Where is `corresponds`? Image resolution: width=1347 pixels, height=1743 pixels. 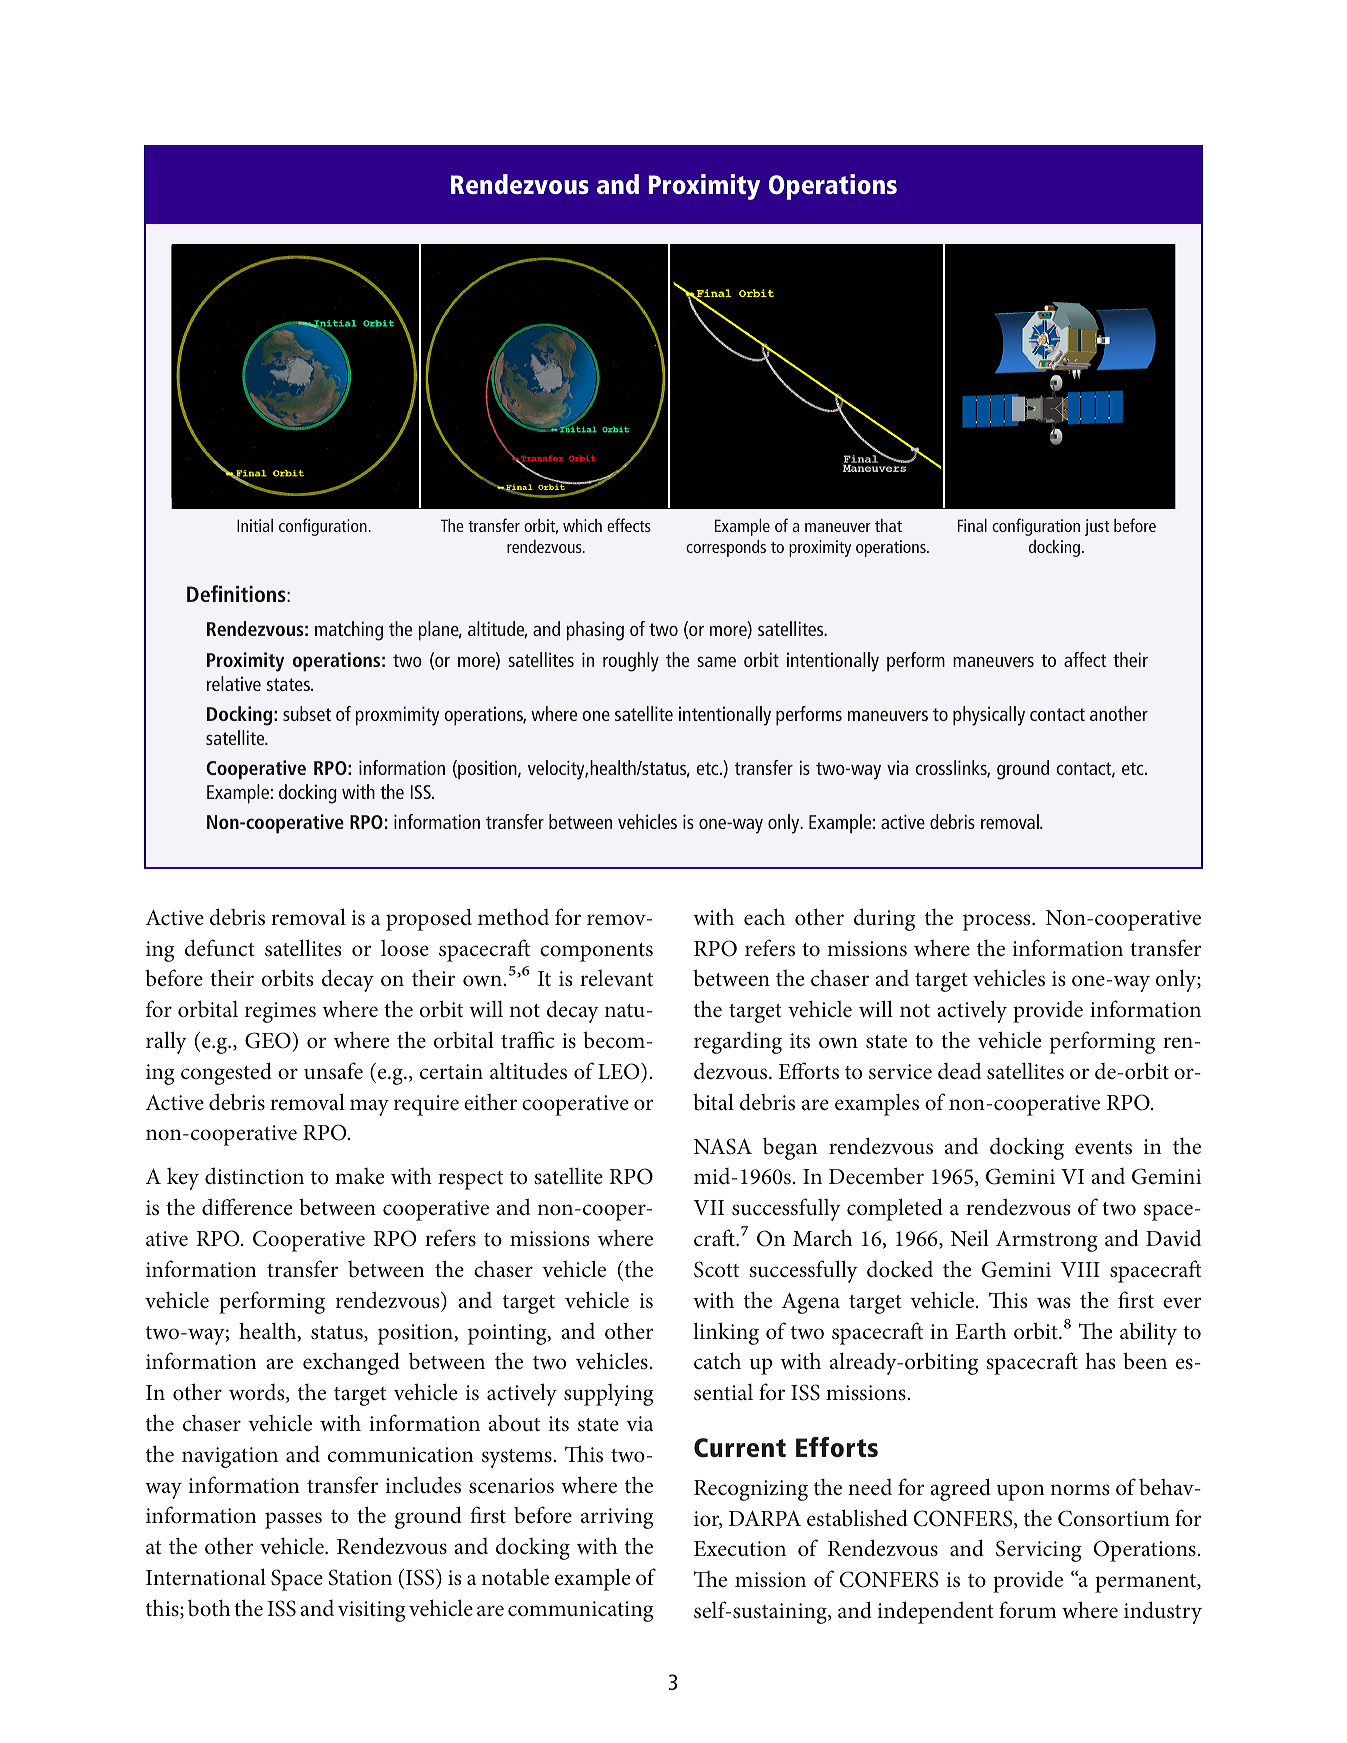
corresponds is located at coordinates (726, 548).
